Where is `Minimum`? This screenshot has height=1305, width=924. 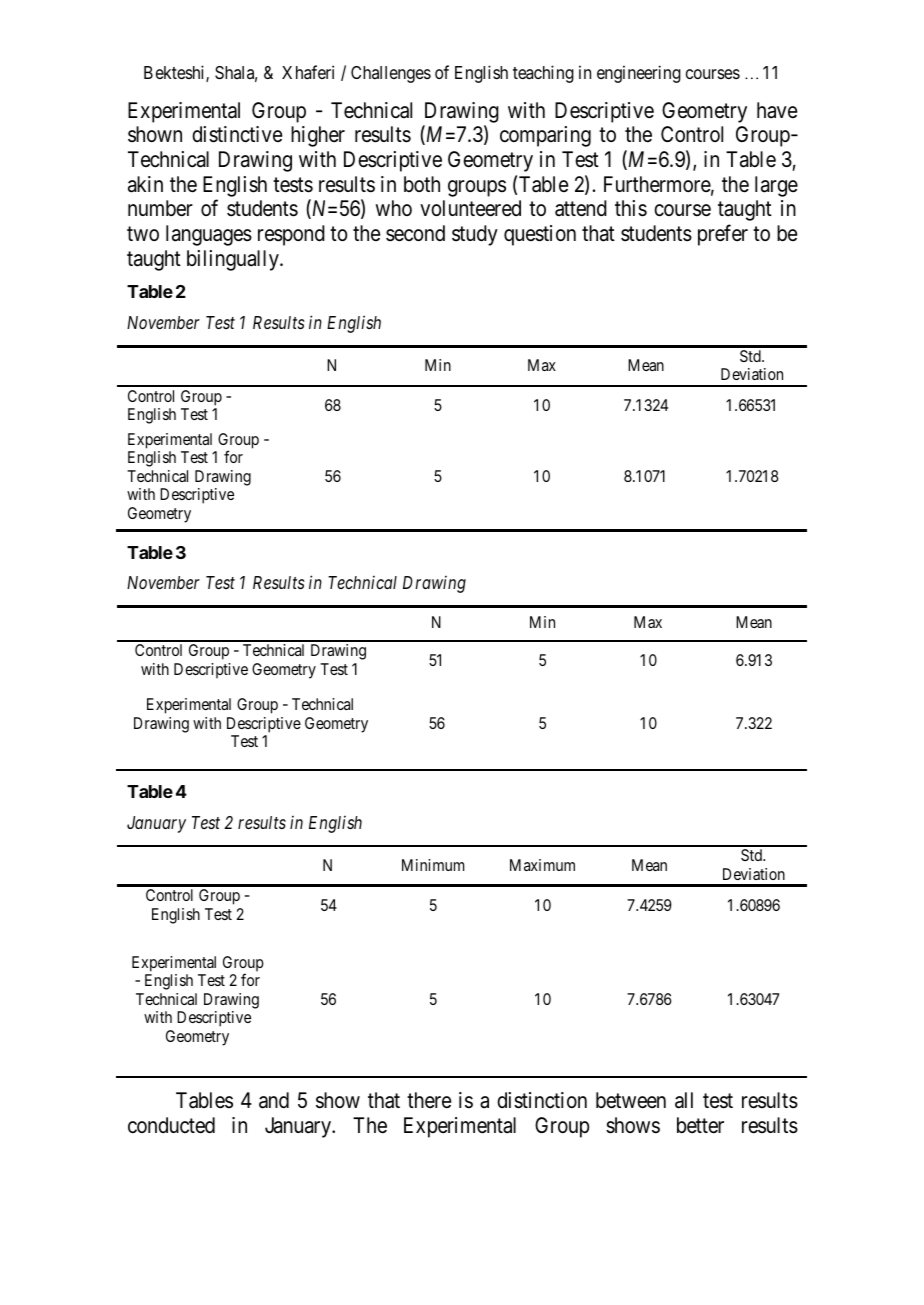 Minimum is located at coordinates (433, 865).
